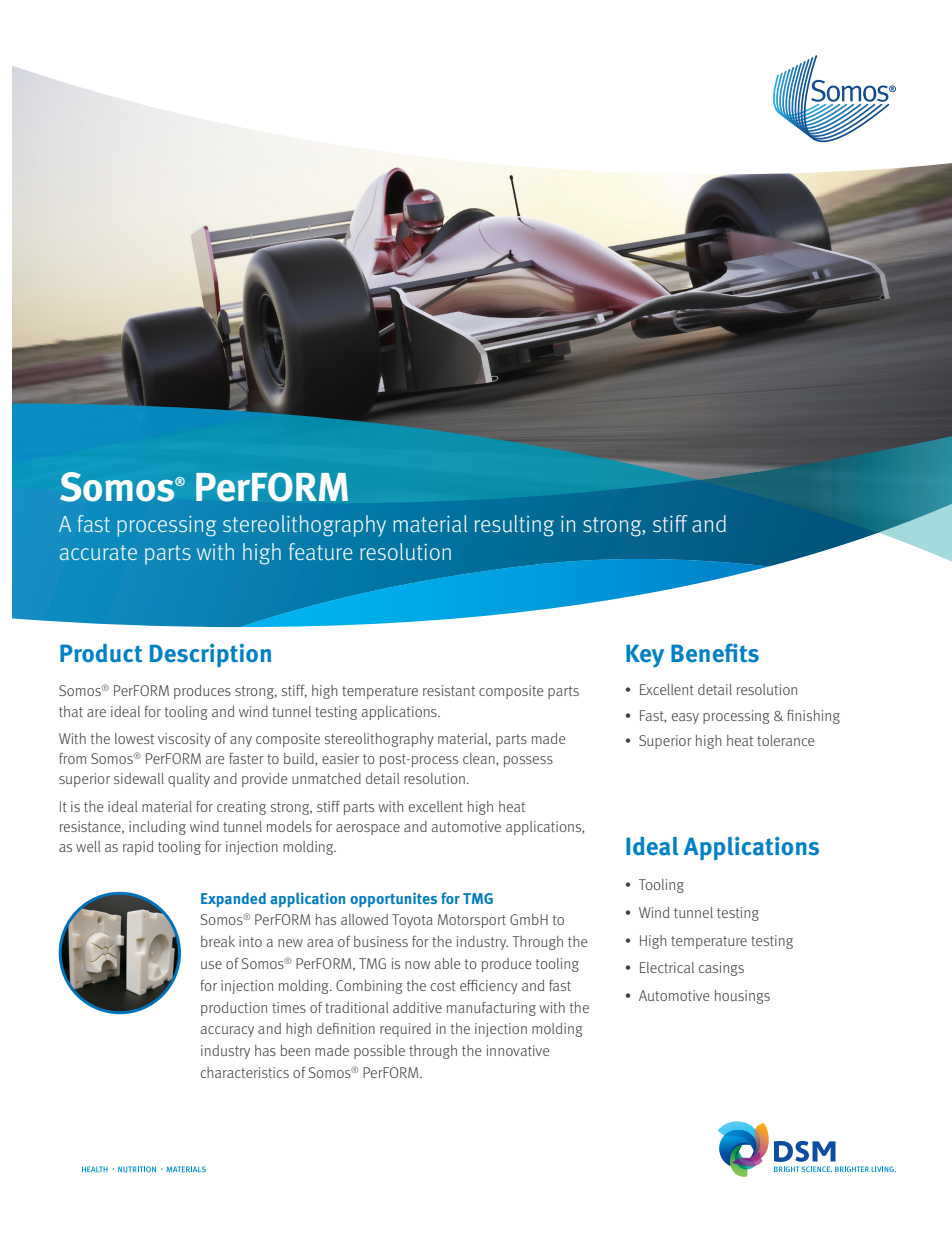 This page has width=952, height=1233. I want to click on resistant, so click(449, 690).
